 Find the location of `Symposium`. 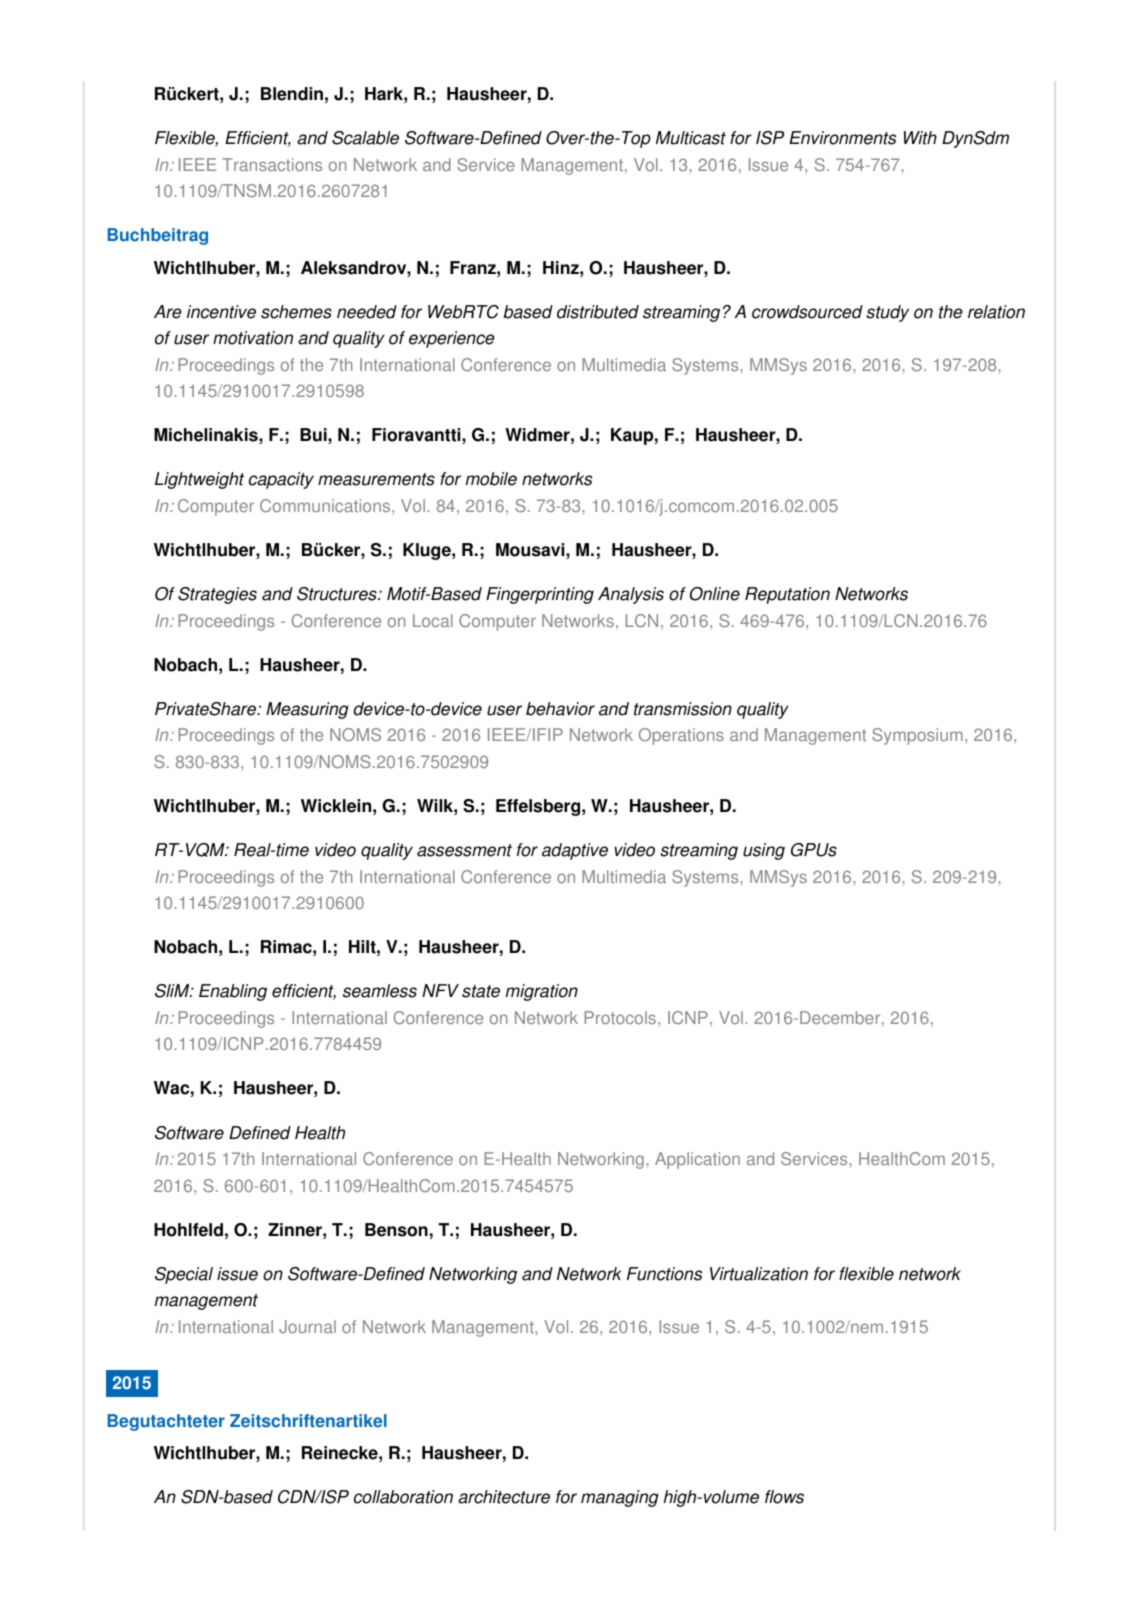

Symposium is located at coordinates (917, 736).
